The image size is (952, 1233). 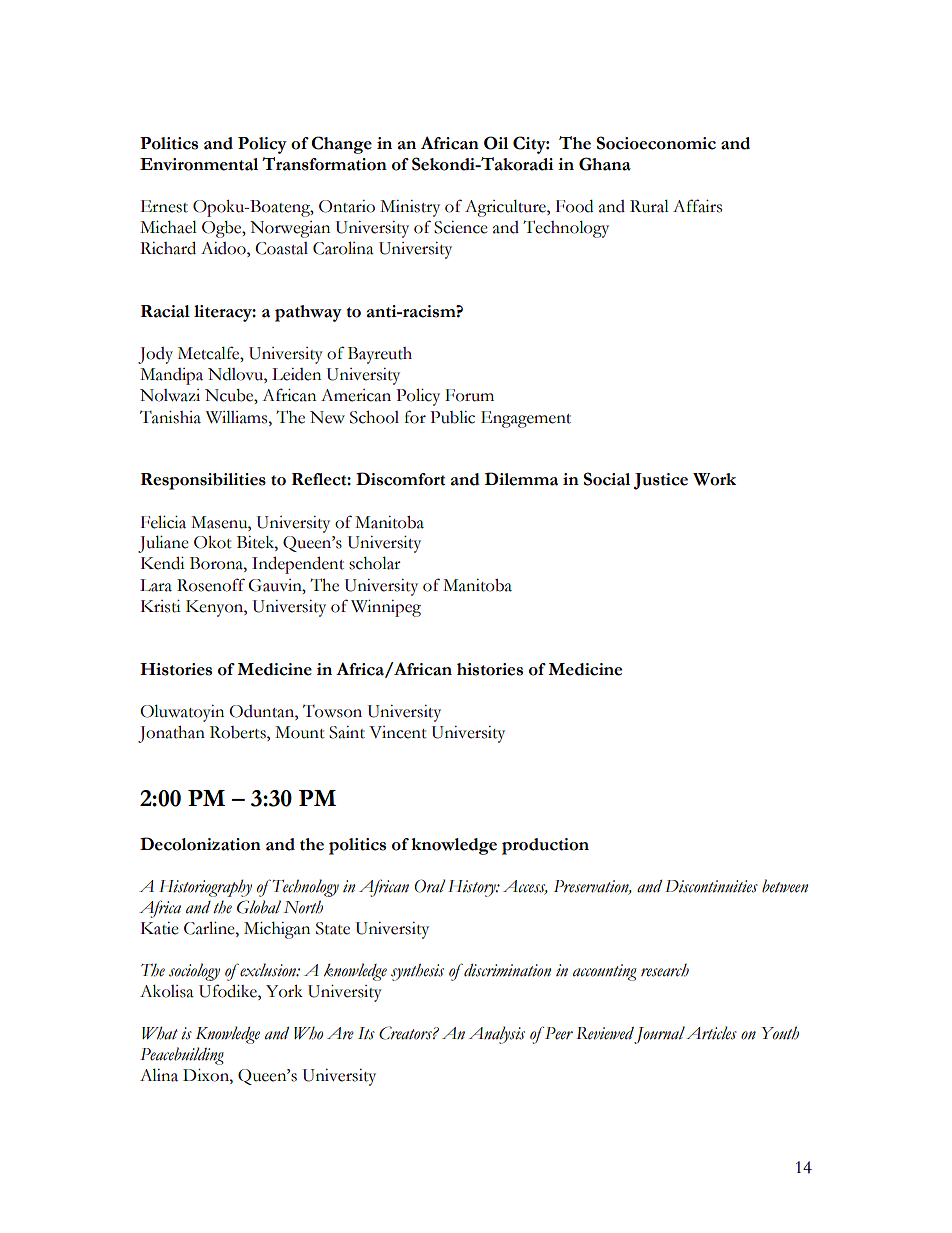 What do you see at coordinates (714, 479) in the screenshot?
I see `Work` at bounding box center [714, 479].
